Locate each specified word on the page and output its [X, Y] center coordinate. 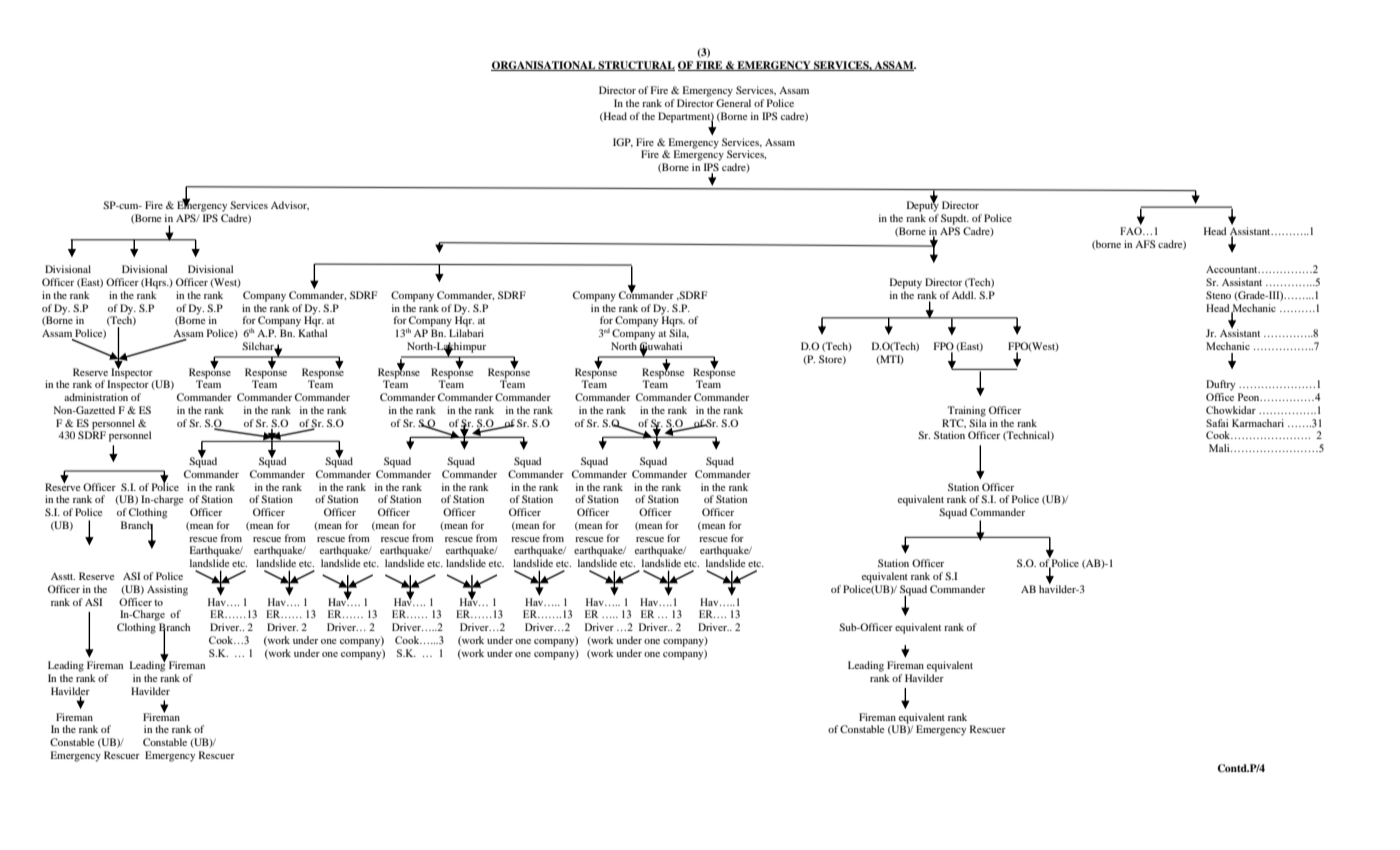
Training [966, 411]
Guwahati [660, 347]
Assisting [167, 590]
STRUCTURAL [636, 66]
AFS [1145, 244]
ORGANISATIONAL [544, 66]
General [733, 103]
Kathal [312, 333]
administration [96, 397]
